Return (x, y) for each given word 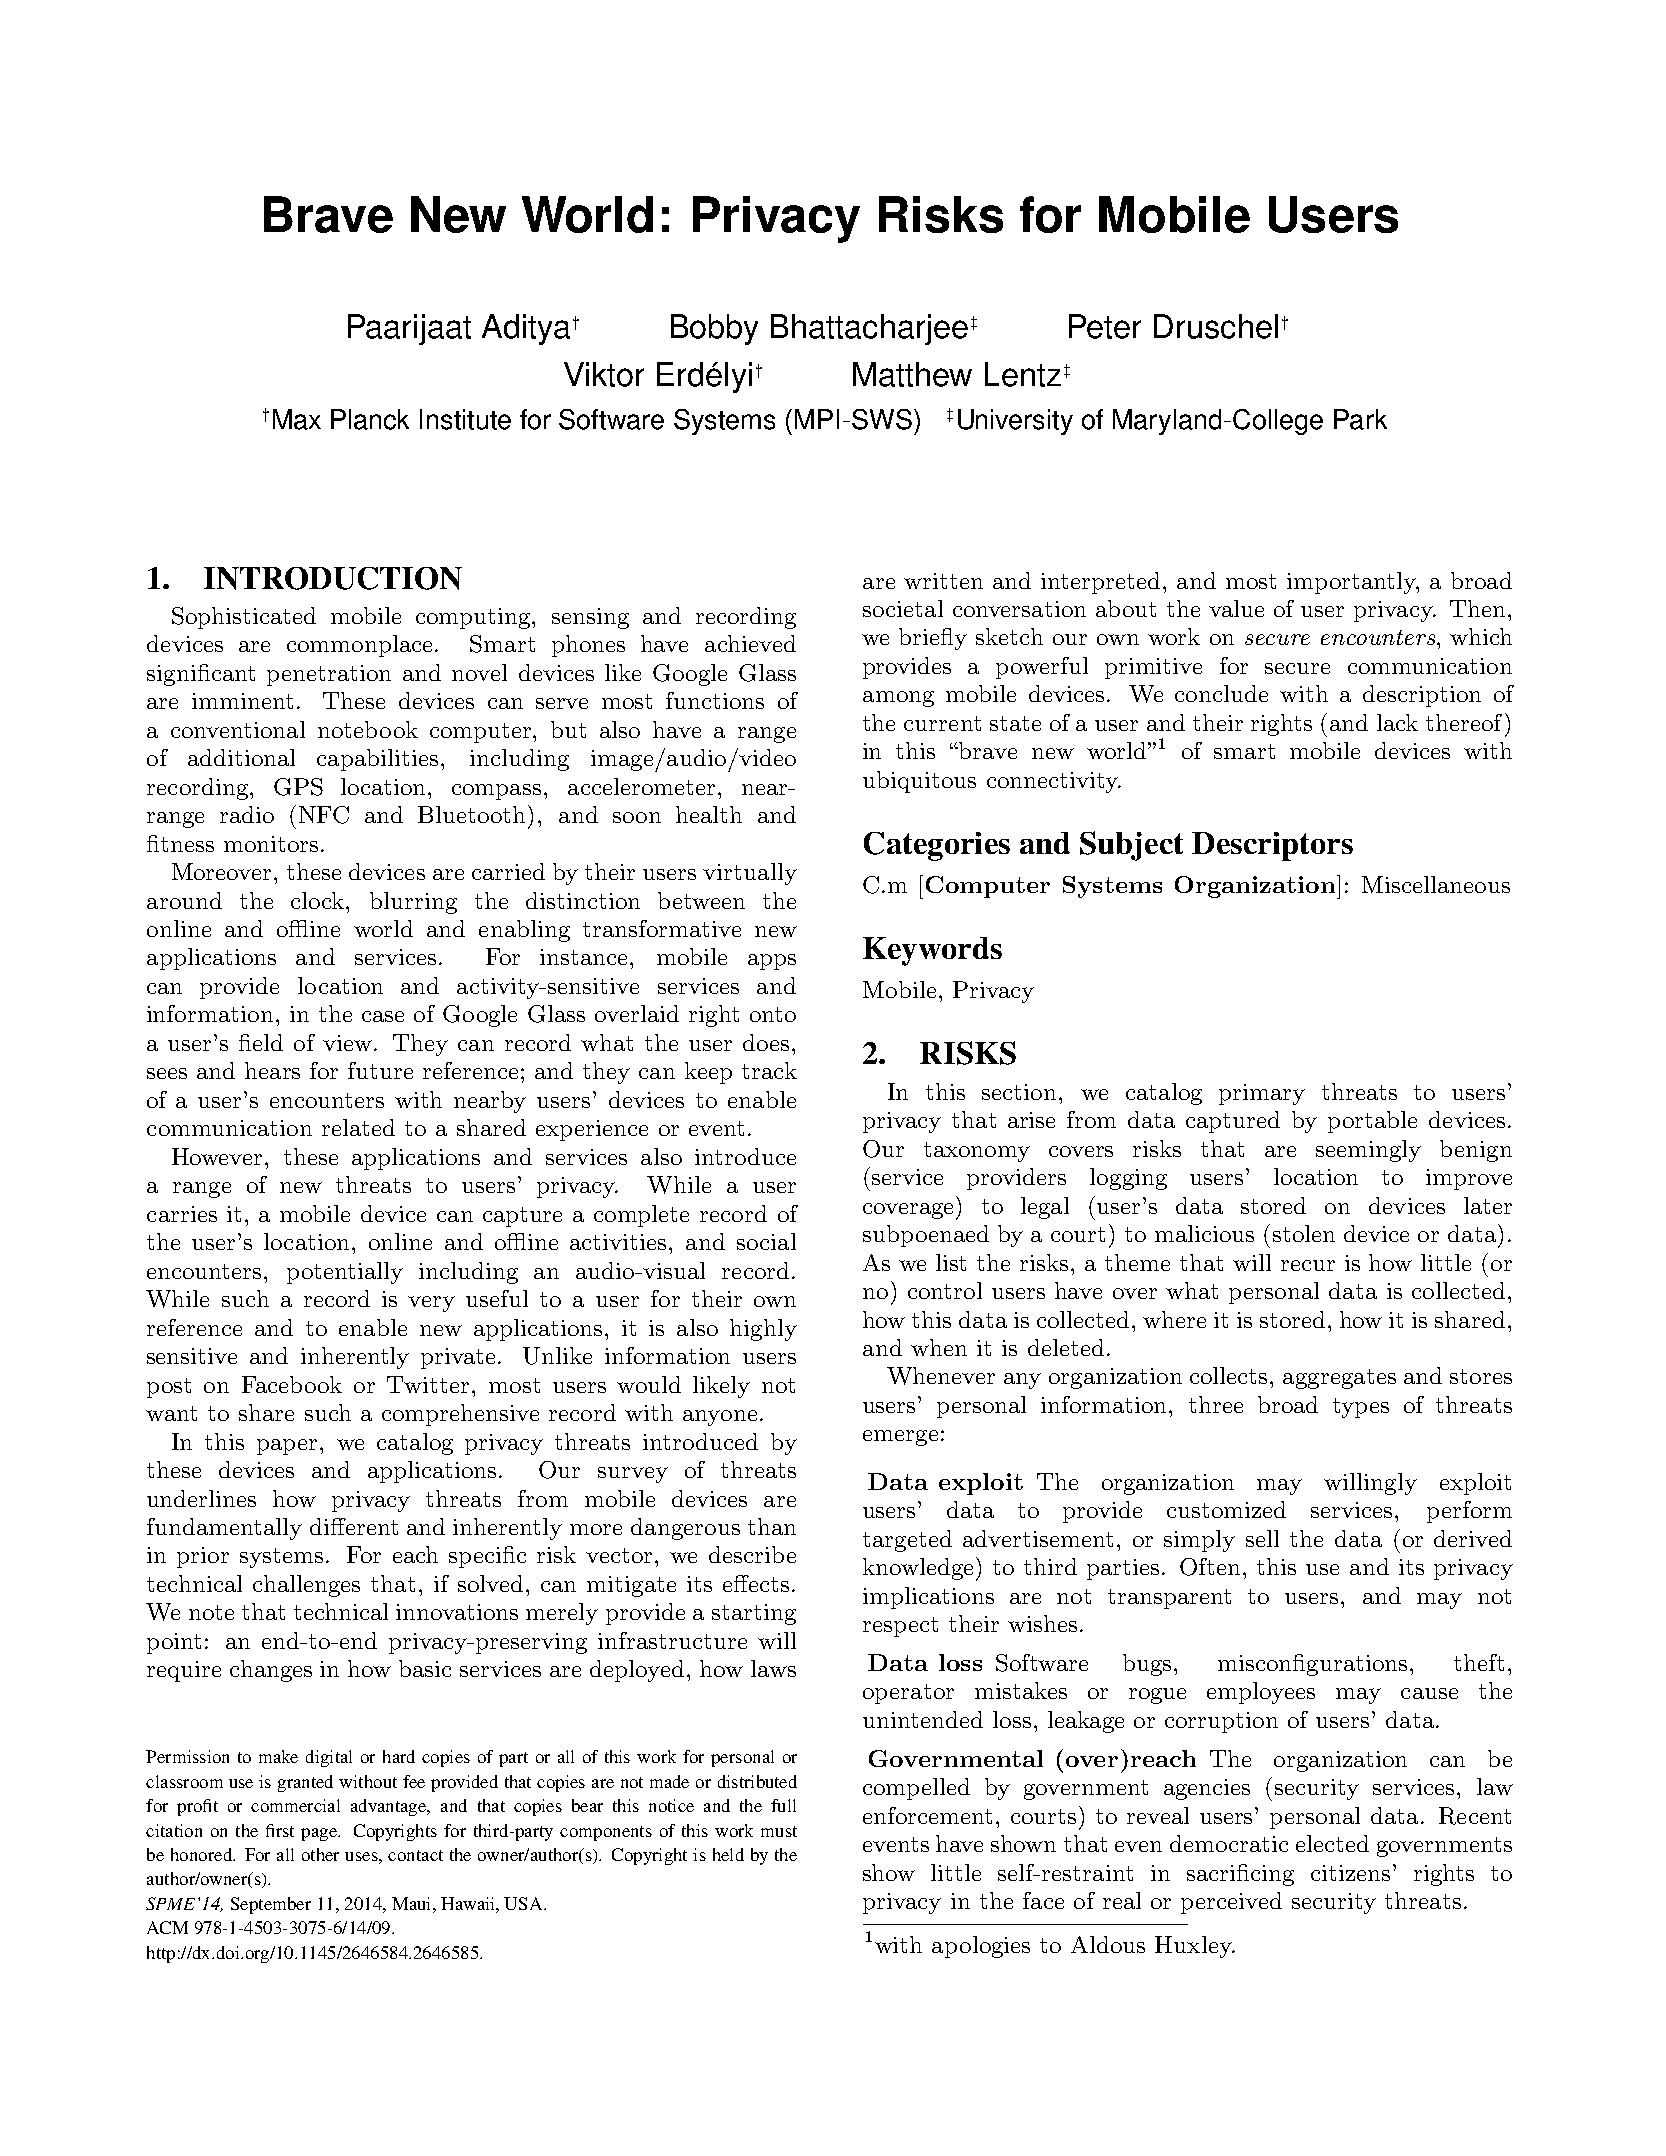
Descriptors (1272, 846)
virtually (750, 874)
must (779, 1831)
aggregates (1339, 1379)
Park (1360, 419)
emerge (900, 1438)
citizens (1350, 1873)
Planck (370, 419)
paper (287, 1447)
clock (319, 900)
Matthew (912, 374)
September (271, 1905)
